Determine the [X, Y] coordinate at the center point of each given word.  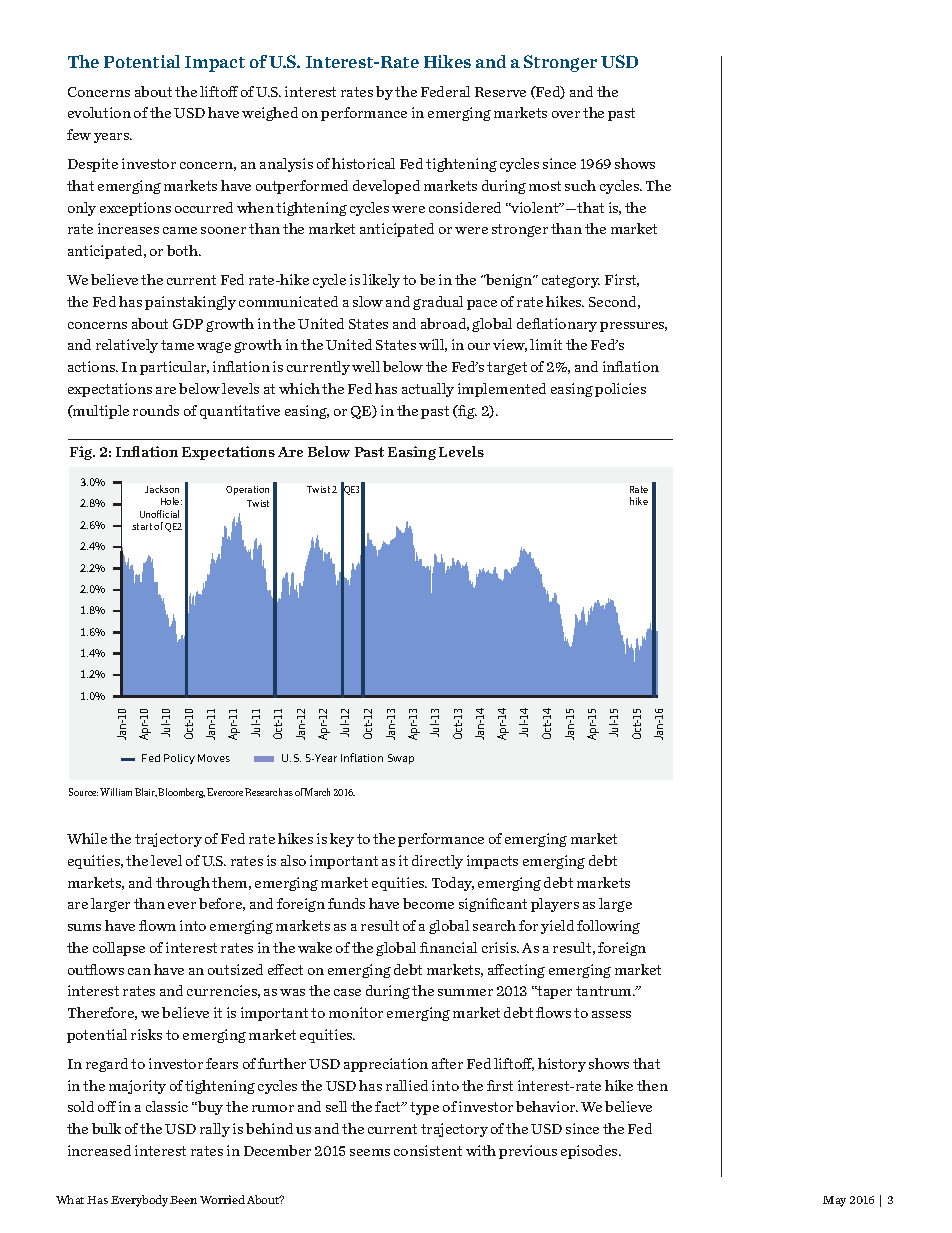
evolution [99, 112]
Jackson [162, 489]
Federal [445, 91]
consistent [428, 1150]
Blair [146, 792]
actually [428, 390]
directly [437, 862]
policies [620, 390]
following [608, 927]
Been [183, 1200]
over [566, 114]
